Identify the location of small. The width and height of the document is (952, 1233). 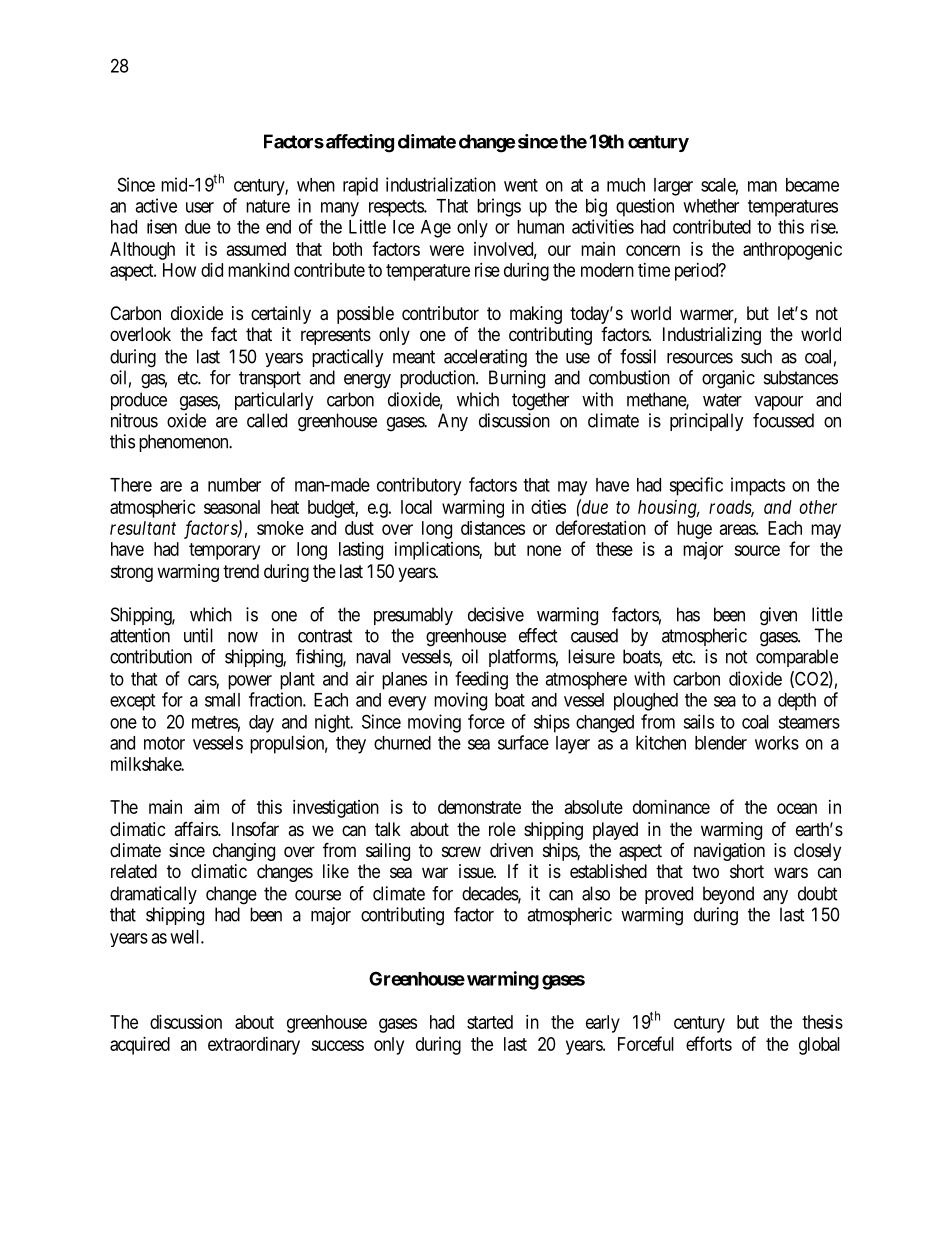
(222, 700).
